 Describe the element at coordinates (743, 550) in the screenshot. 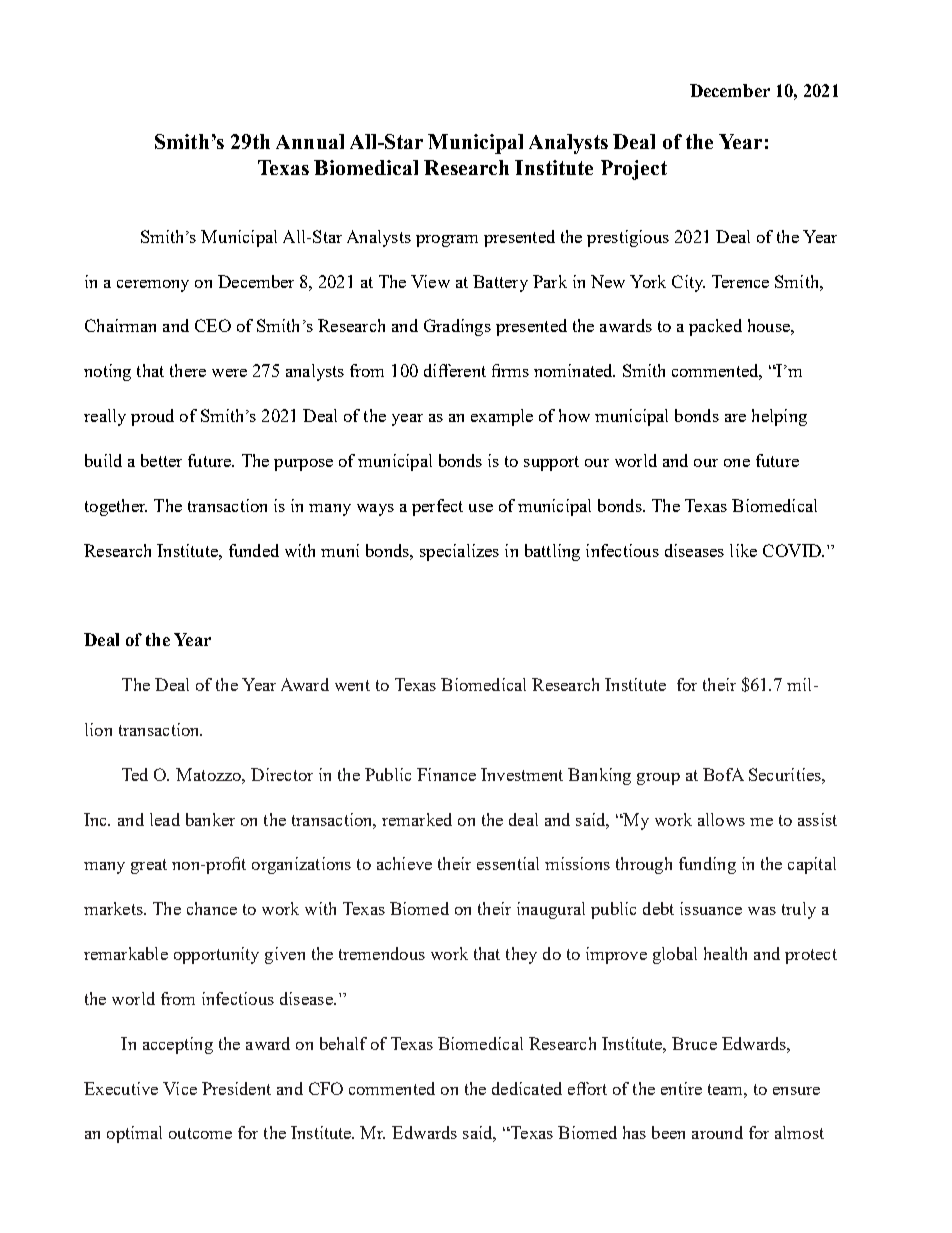

I see `like` at that location.
